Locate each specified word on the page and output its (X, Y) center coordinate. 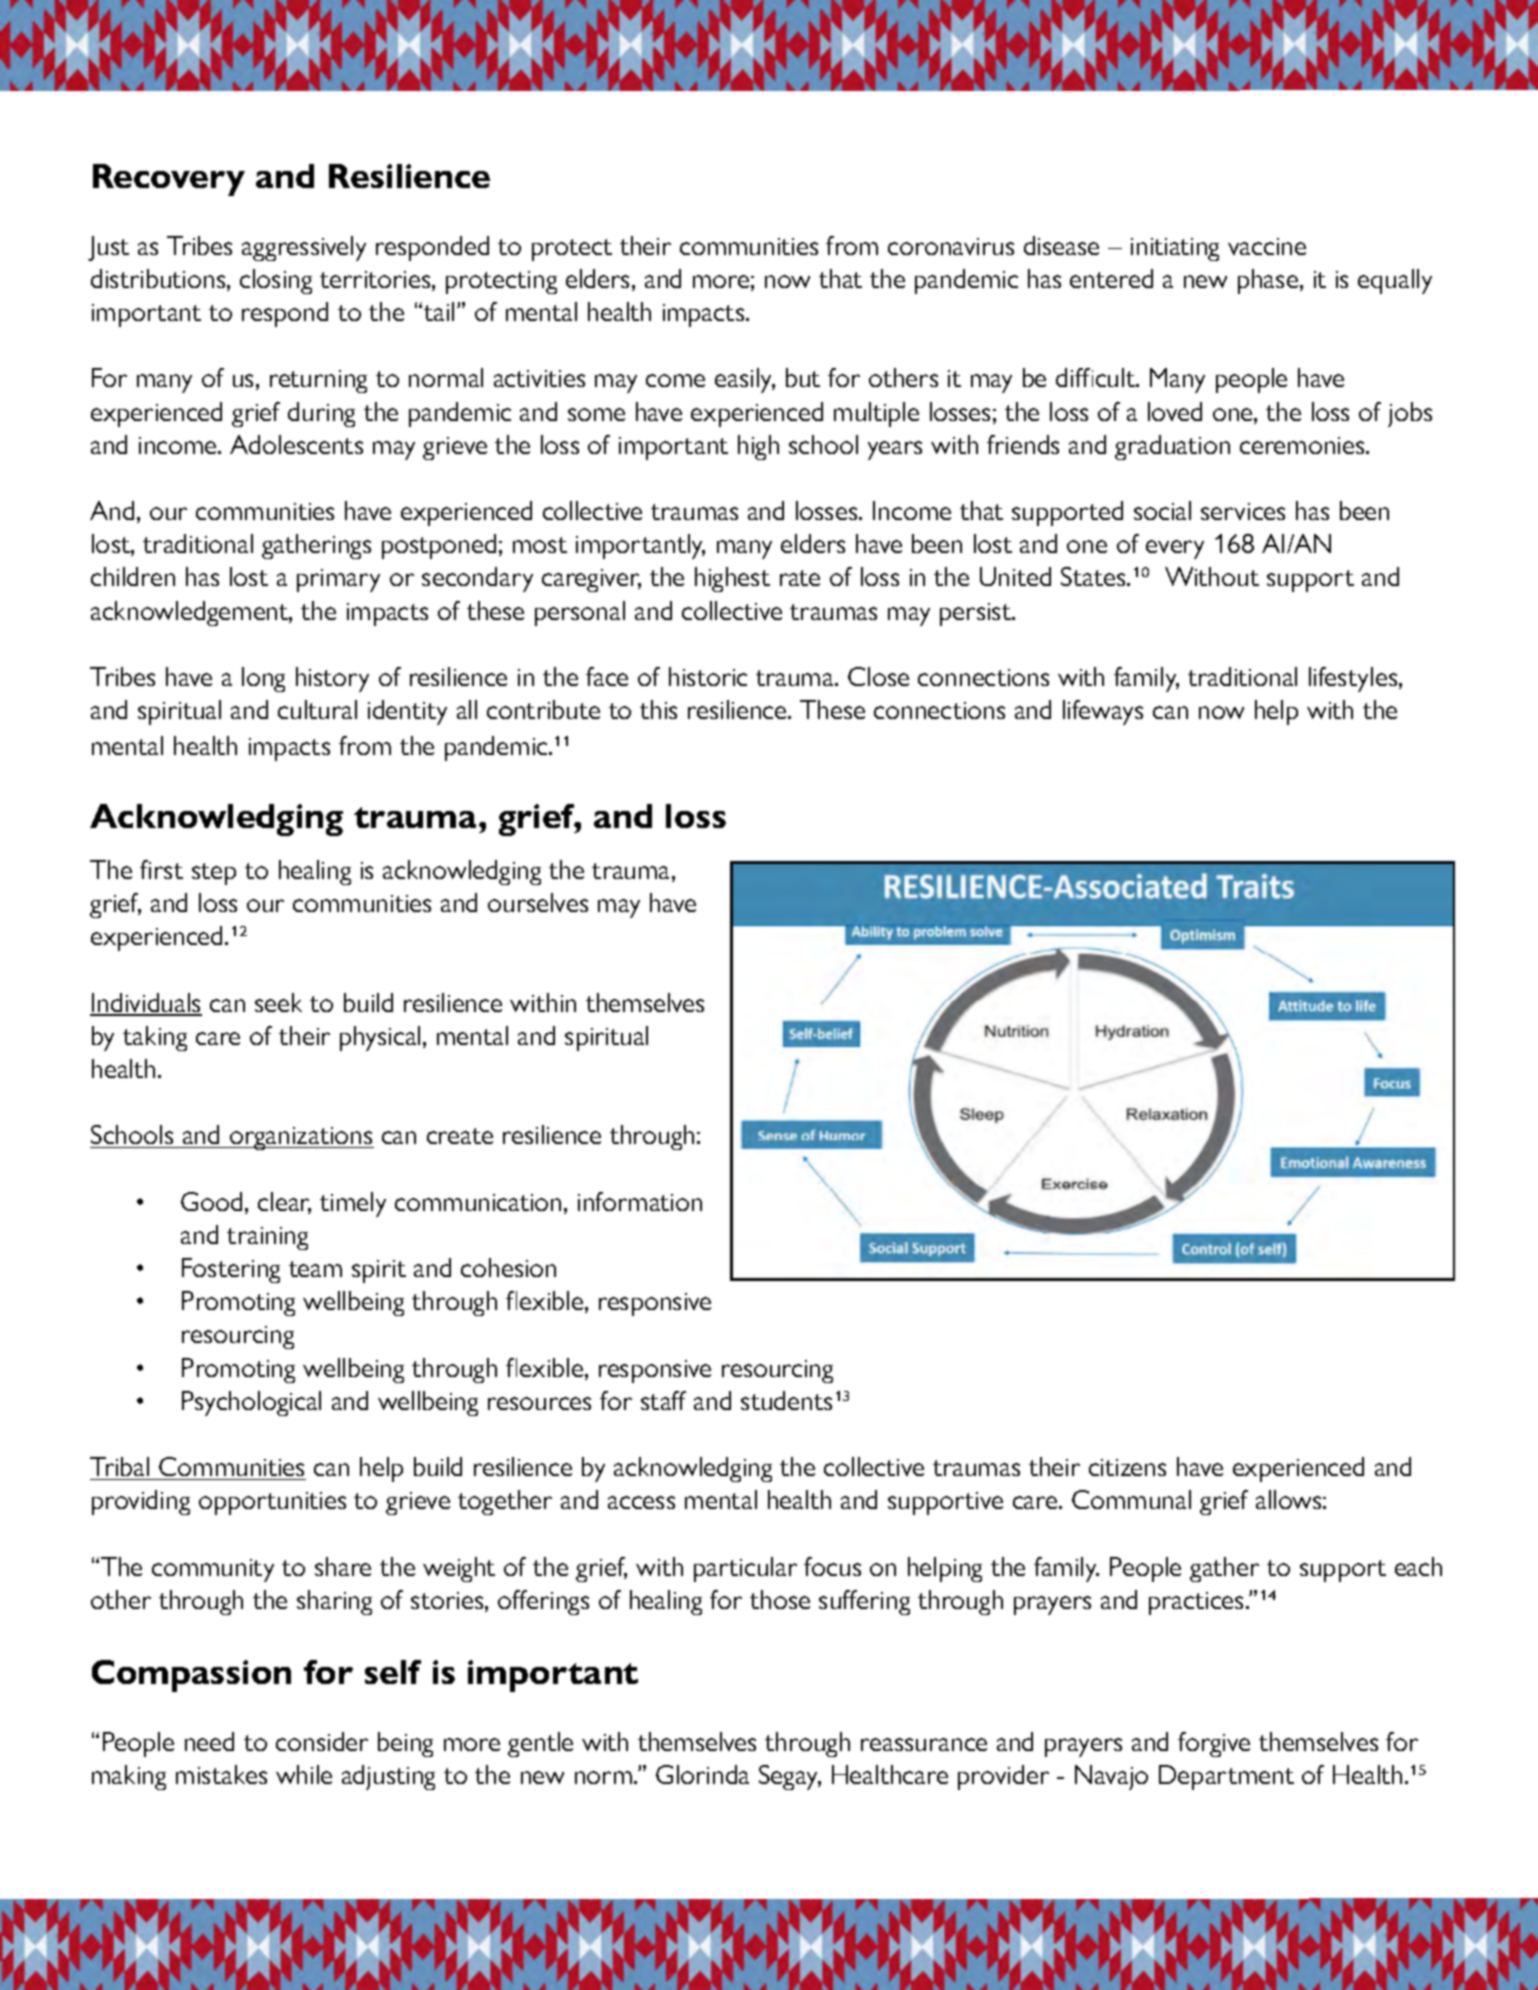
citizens (1127, 1467)
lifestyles (1354, 679)
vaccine (1267, 246)
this (658, 709)
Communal (1131, 1499)
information (640, 1201)
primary (338, 580)
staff (663, 1400)
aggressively (304, 248)
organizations (301, 1138)
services (1243, 511)
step (214, 874)
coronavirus (951, 246)
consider (322, 1741)
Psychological (251, 1403)
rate (800, 578)
